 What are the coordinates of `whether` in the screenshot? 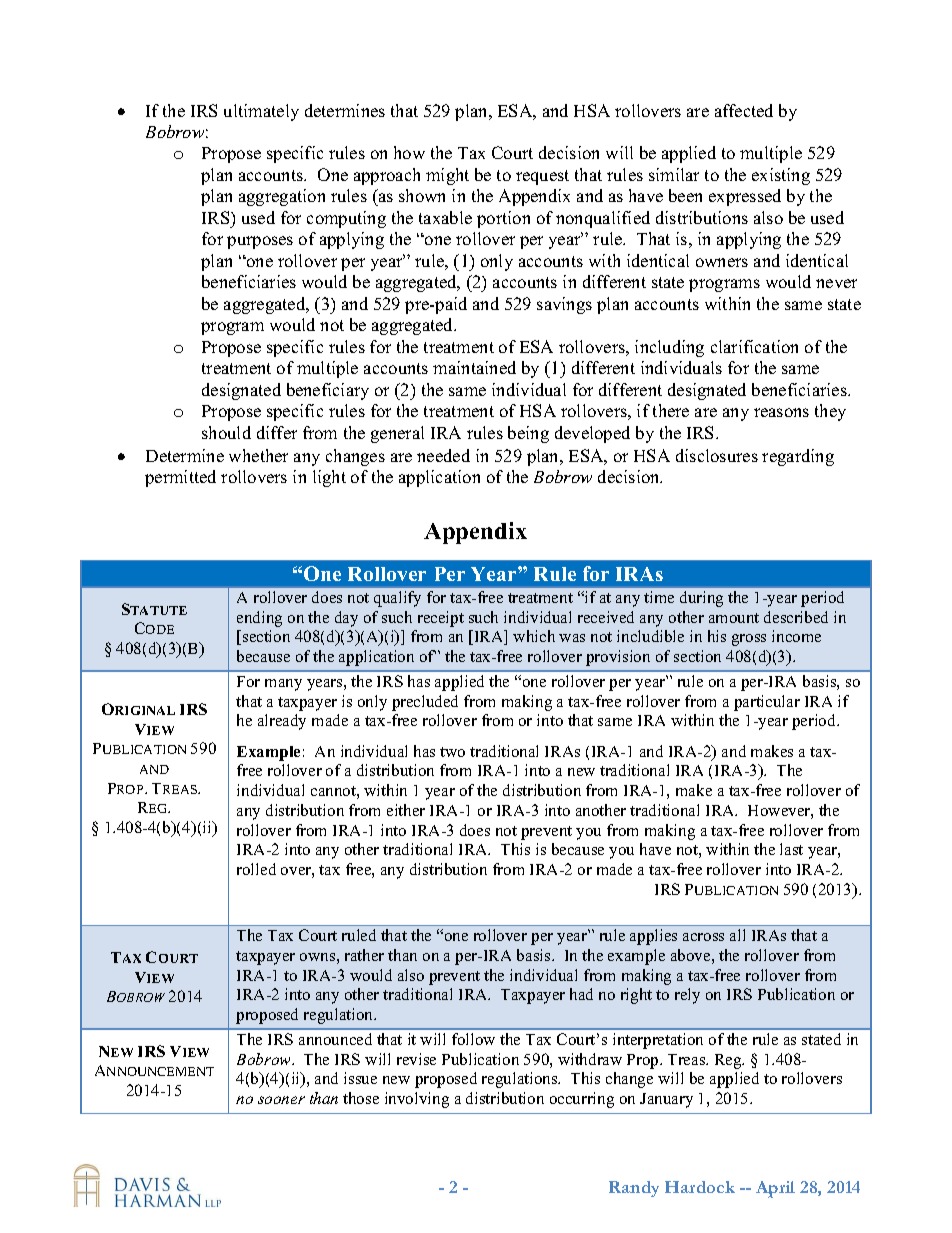 It's located at (258, 455).
